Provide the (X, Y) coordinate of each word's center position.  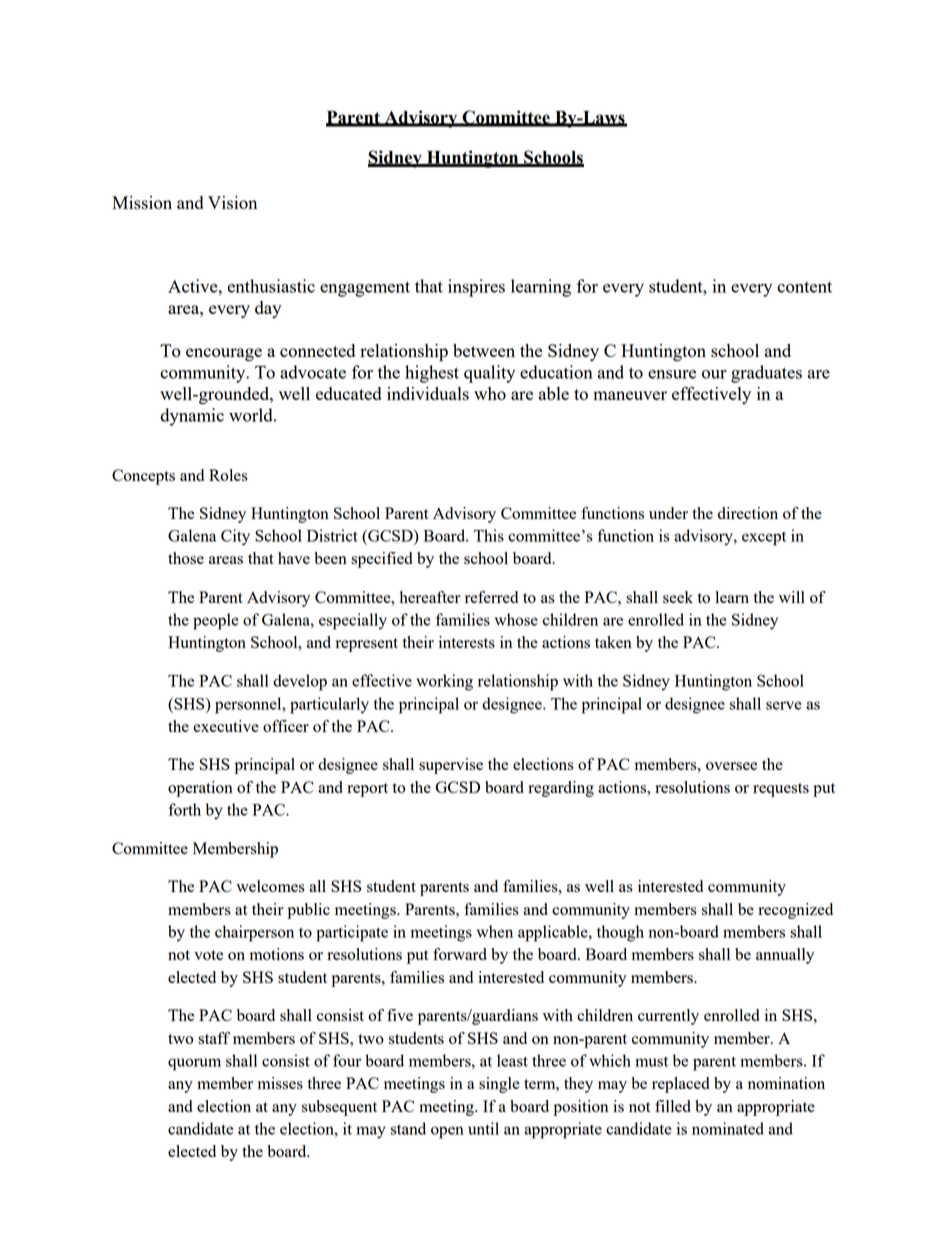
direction (748, 513)
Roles (228, 475)
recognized (795, 911)
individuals (428, 393)
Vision (232, 202)
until (483, 1128)
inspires (476, 288)
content (804, 287)
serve (783, 705)
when (495, 931)
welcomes (270, 886)
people (215, 621)
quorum (194, 1064)
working (444, 682)
